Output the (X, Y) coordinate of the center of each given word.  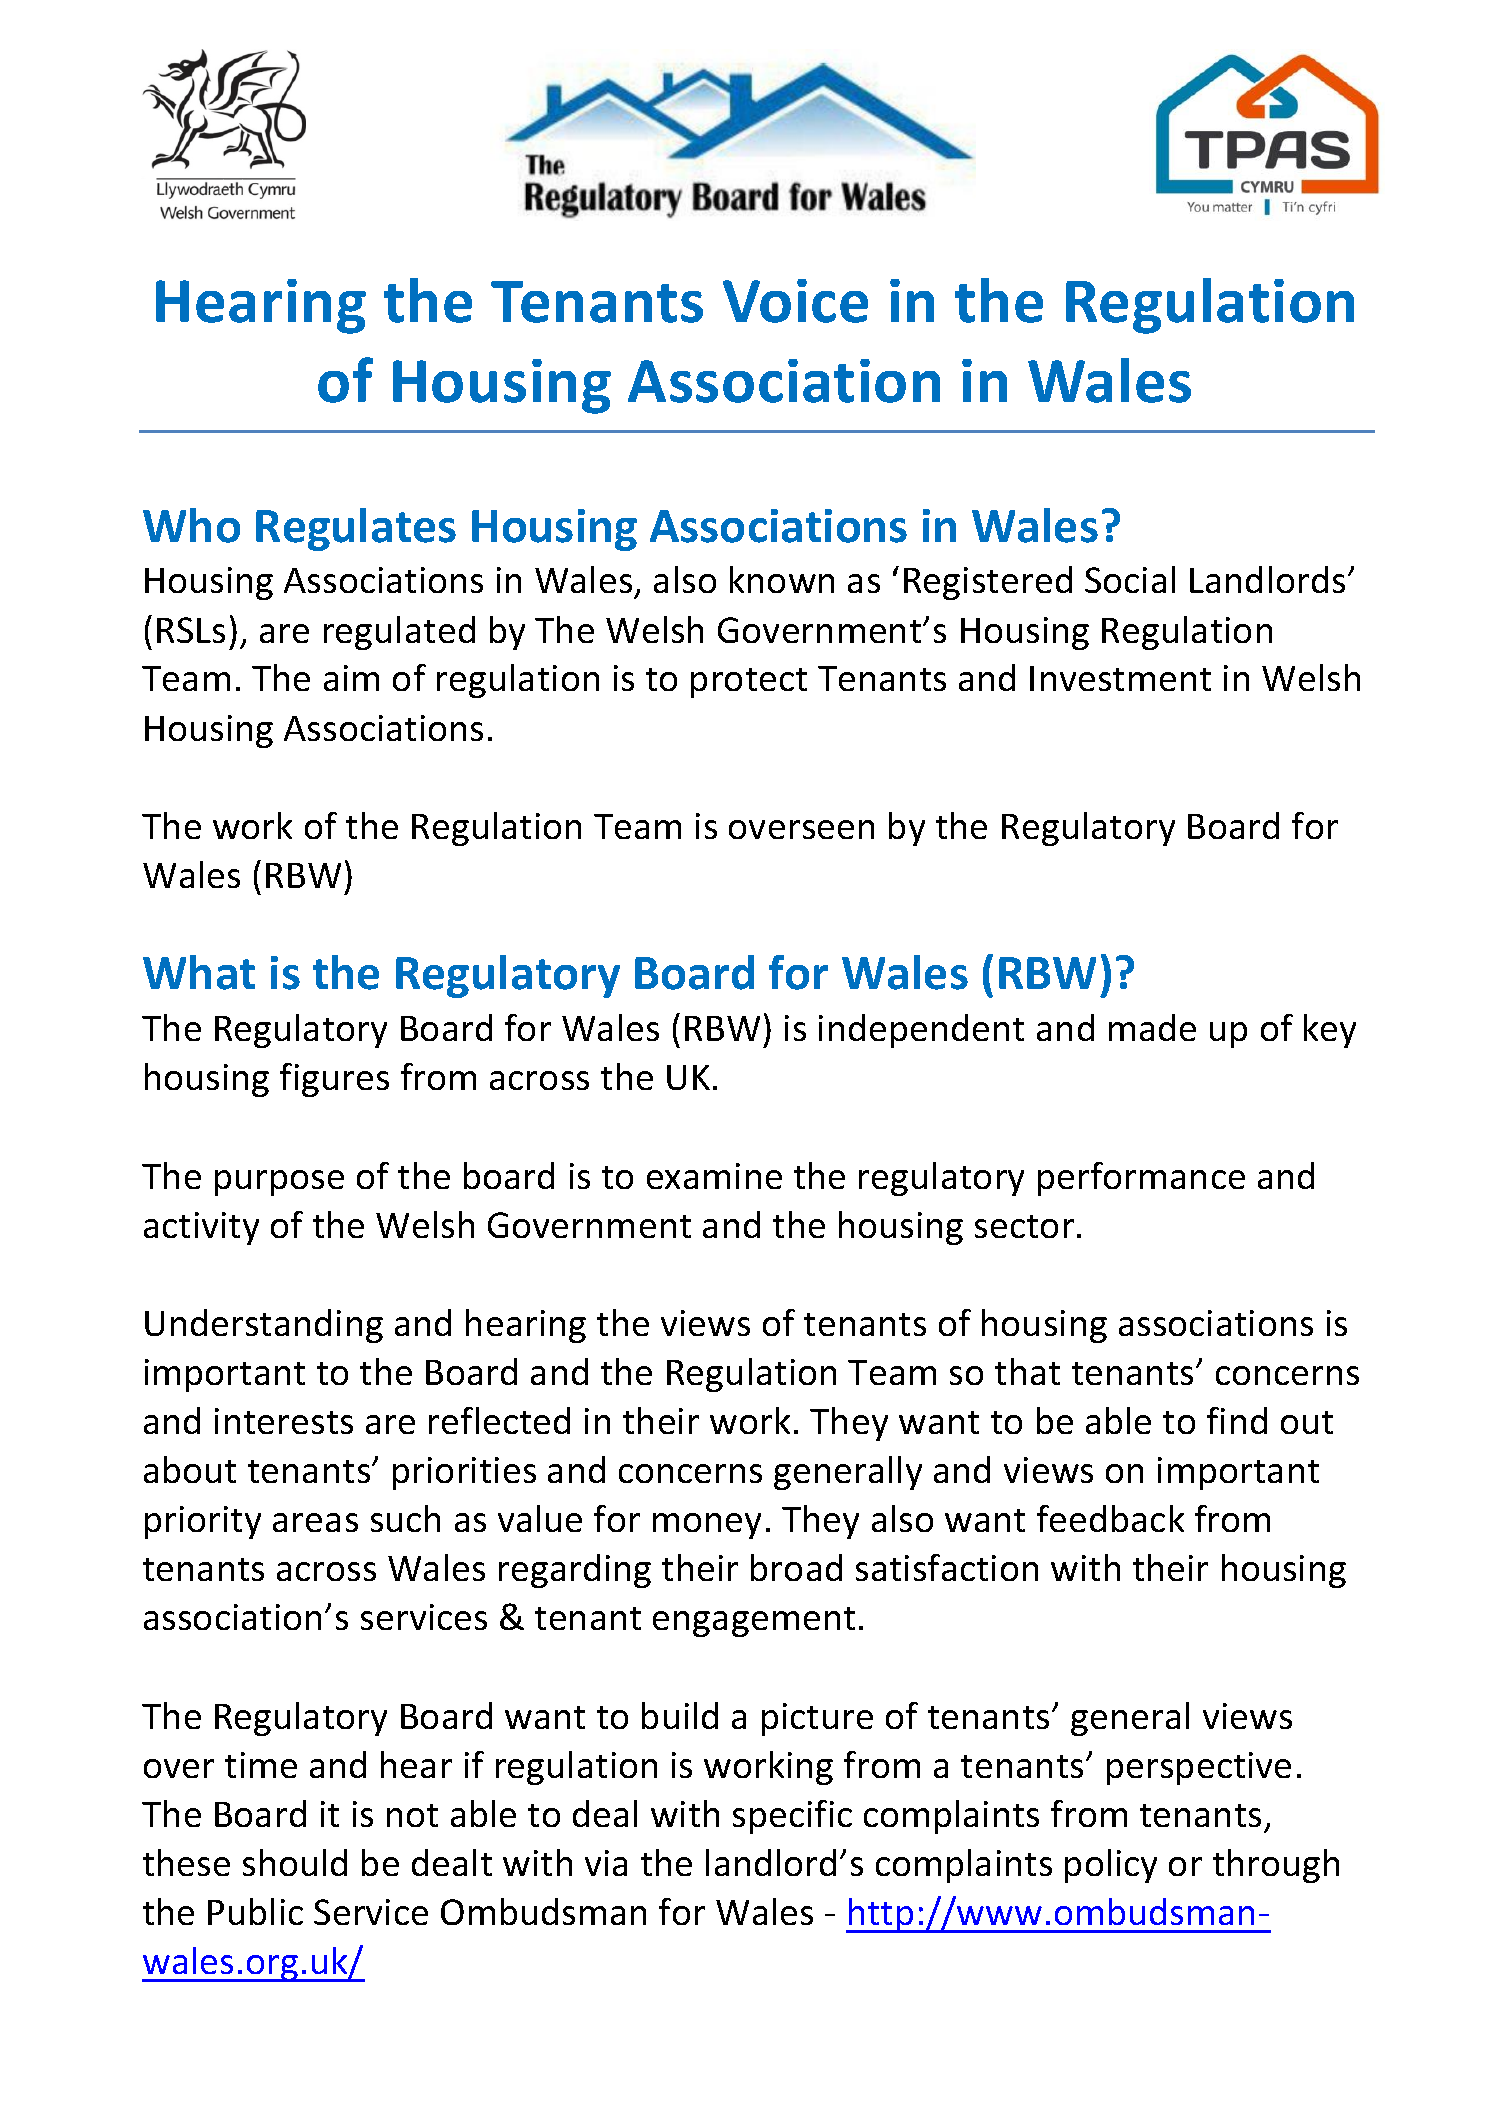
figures (334, 1080)
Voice (795, 301)
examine (714, 1176)
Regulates (356, 529)
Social (1130, 579)
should (295, 1862)
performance (1141, 1179)
